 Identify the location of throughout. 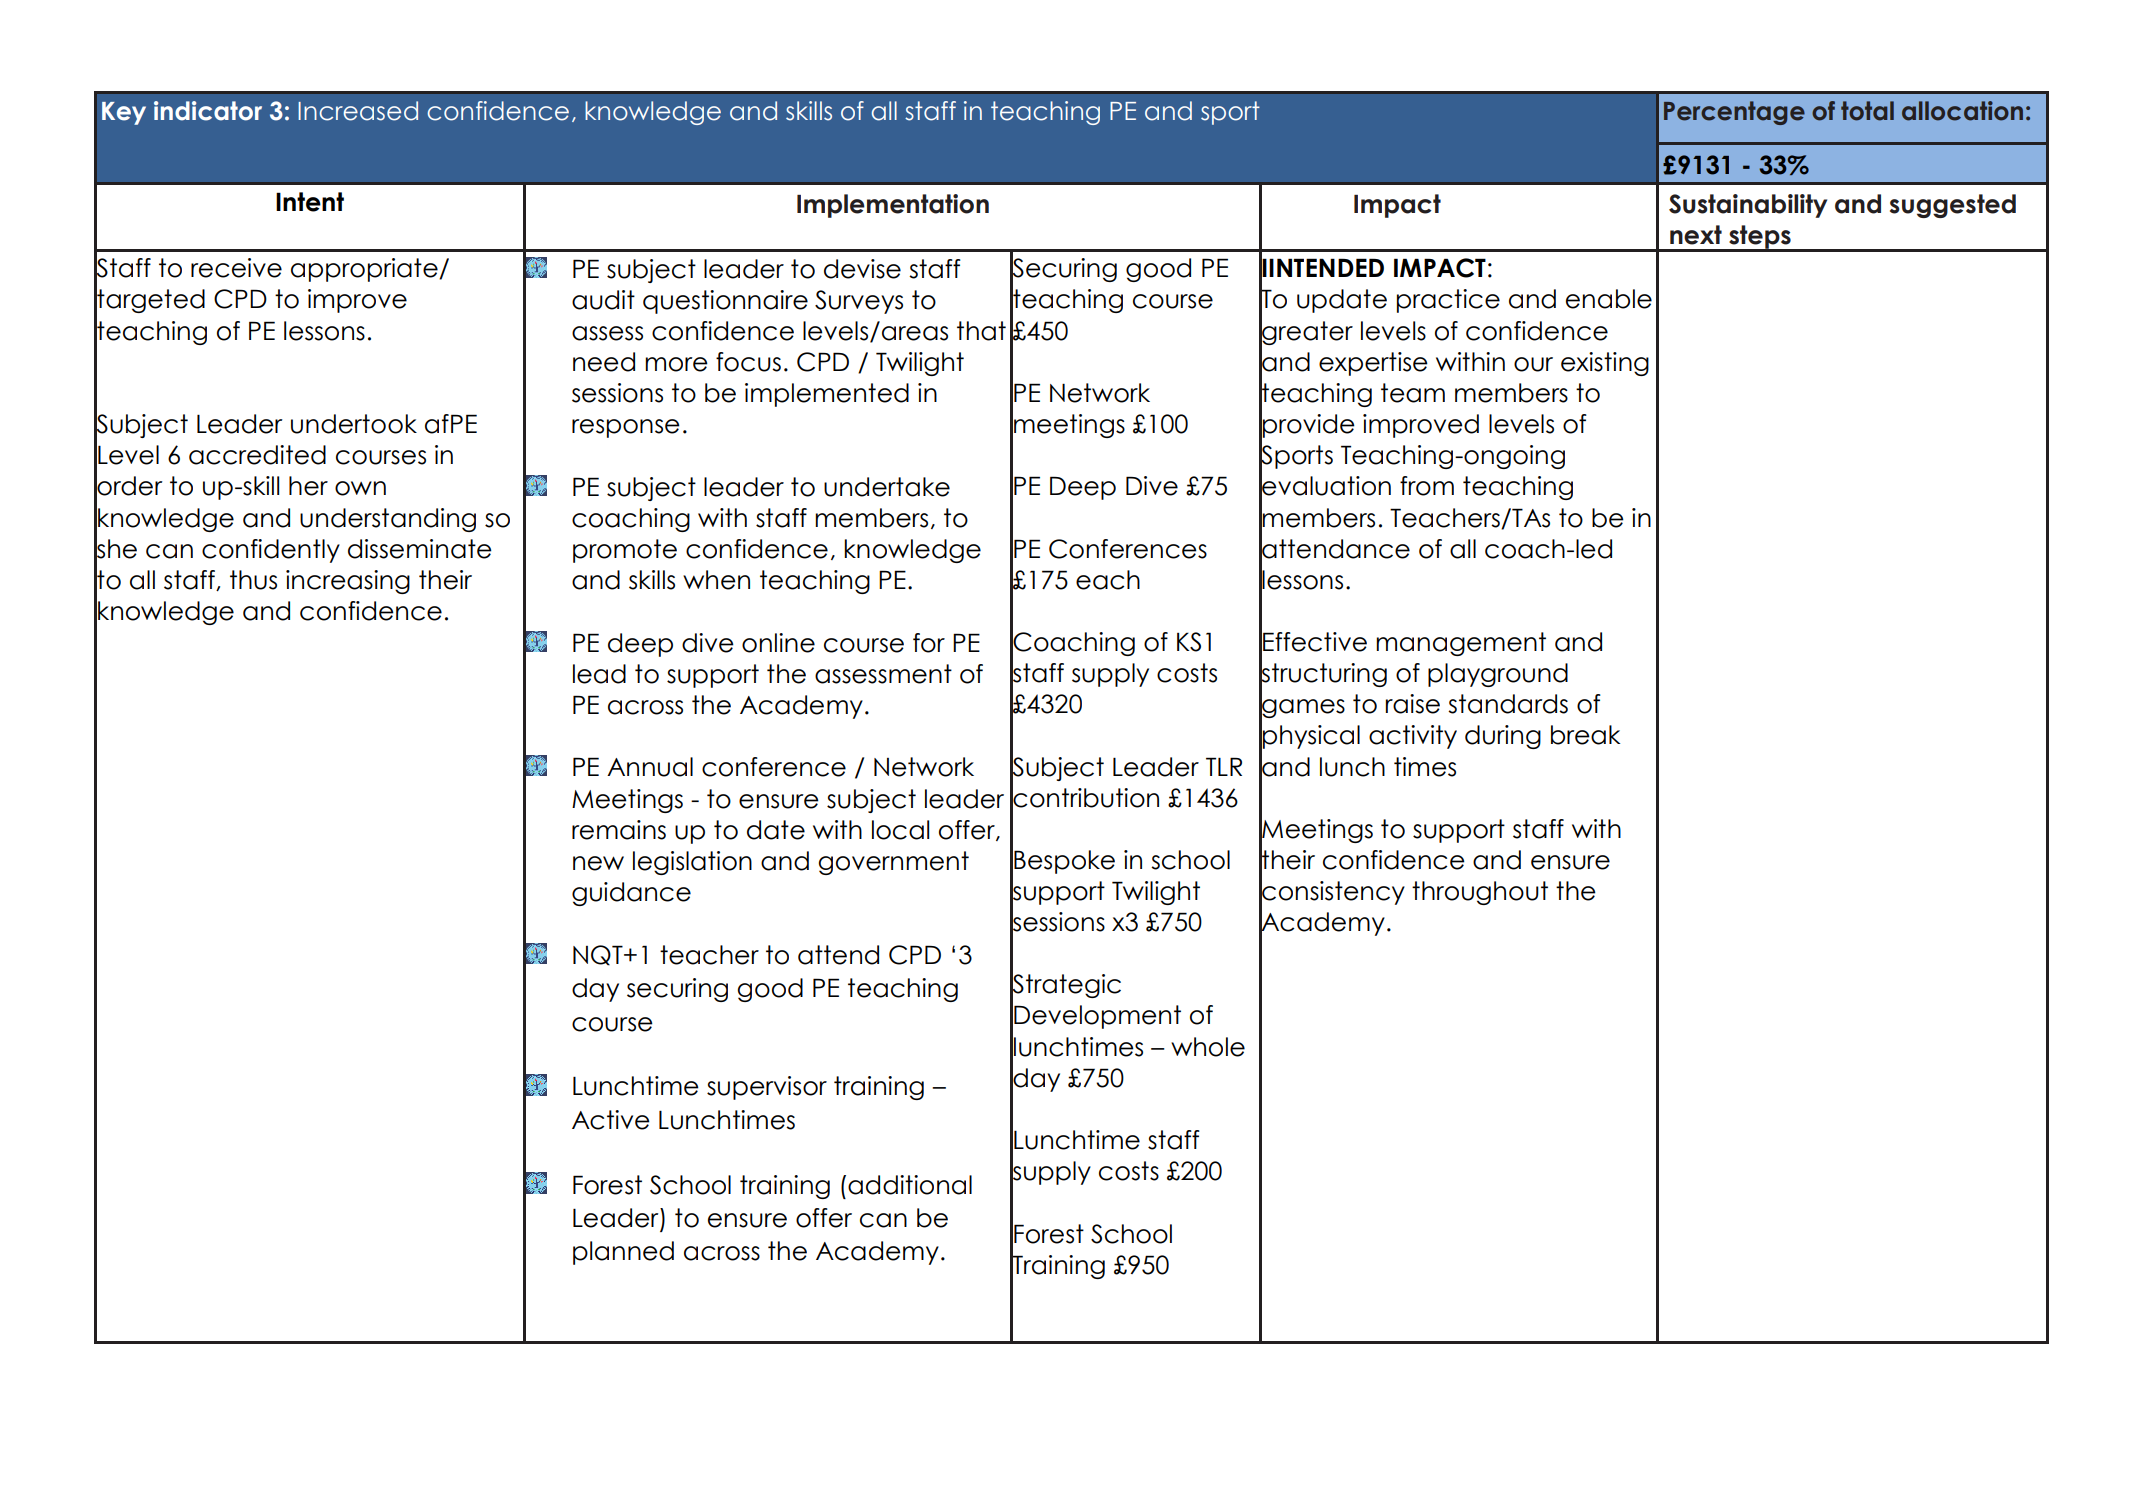
(1480, 893).
